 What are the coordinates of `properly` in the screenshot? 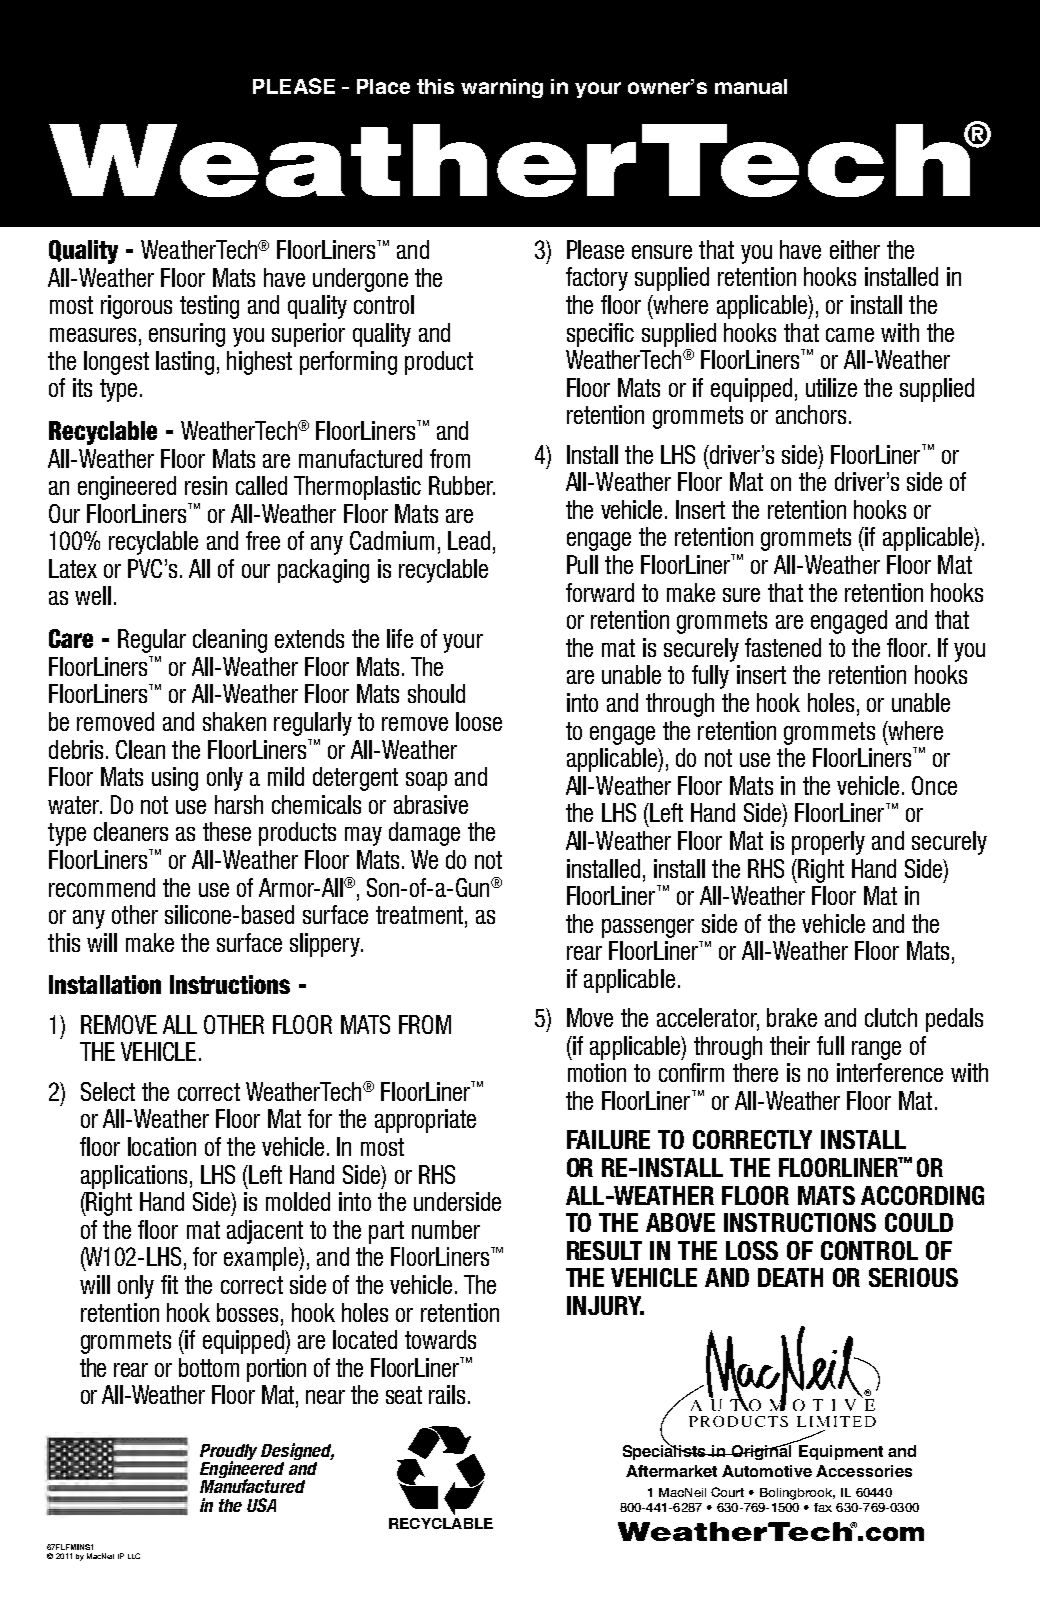 It's located at (828, 843).
